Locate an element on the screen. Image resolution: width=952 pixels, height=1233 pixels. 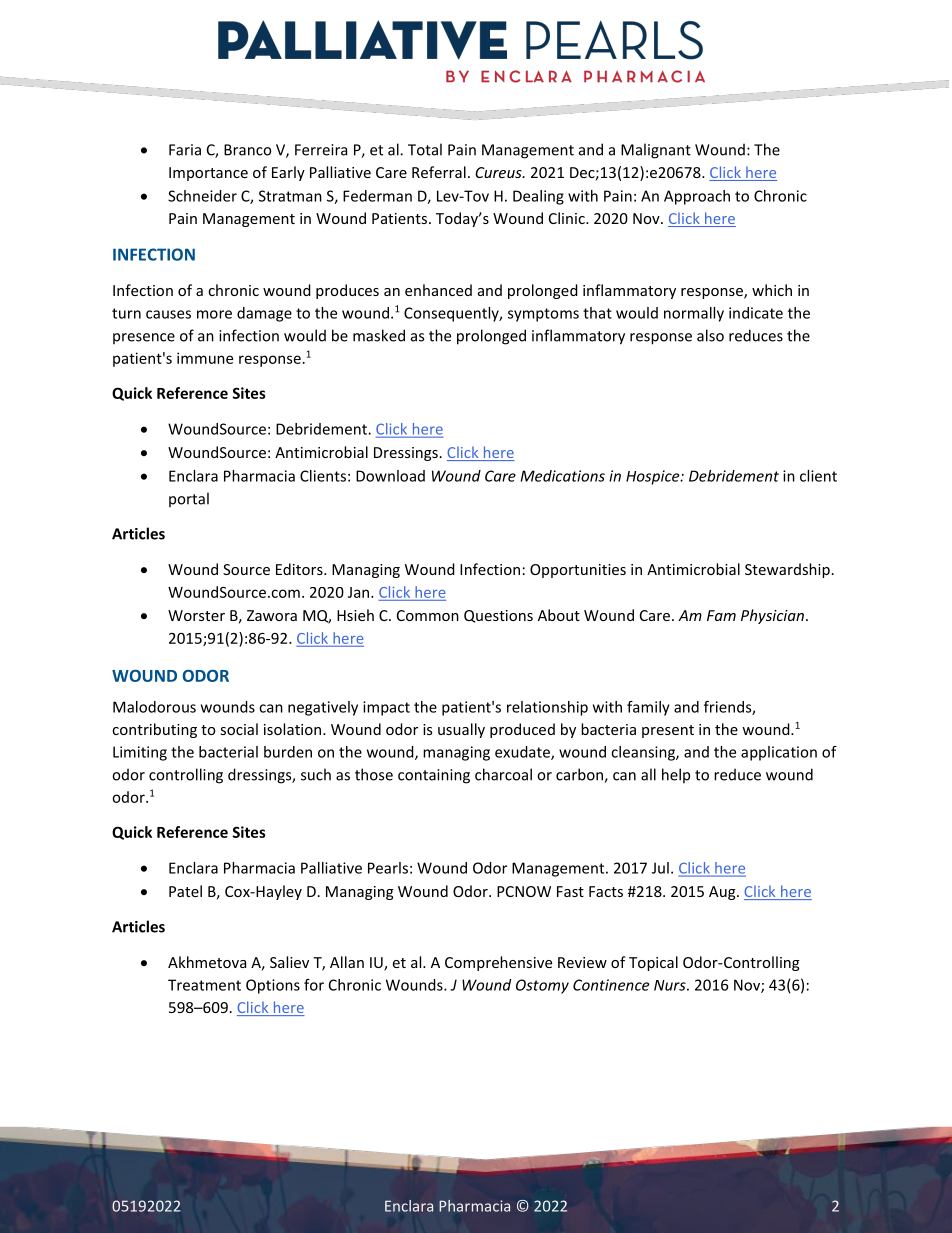
portal is located at coordinates (189, 499).
